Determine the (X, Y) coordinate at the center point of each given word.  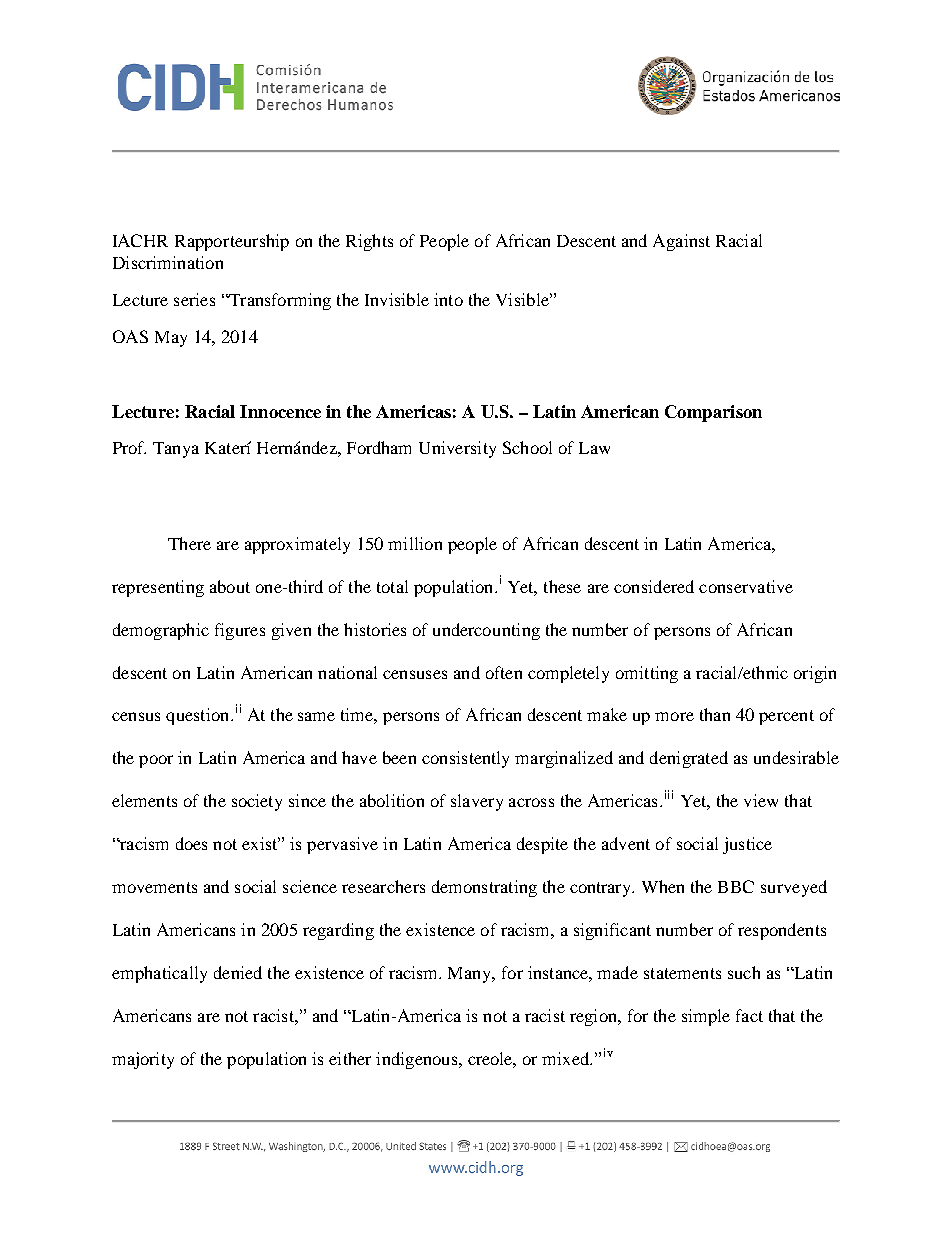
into (448, 299)
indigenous (418, 1060)
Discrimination (168, 262)
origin (815, 674)
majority (143, 1060)
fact (749, 1015)
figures (240, 631)
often (504, 672)
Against (681, 242)
